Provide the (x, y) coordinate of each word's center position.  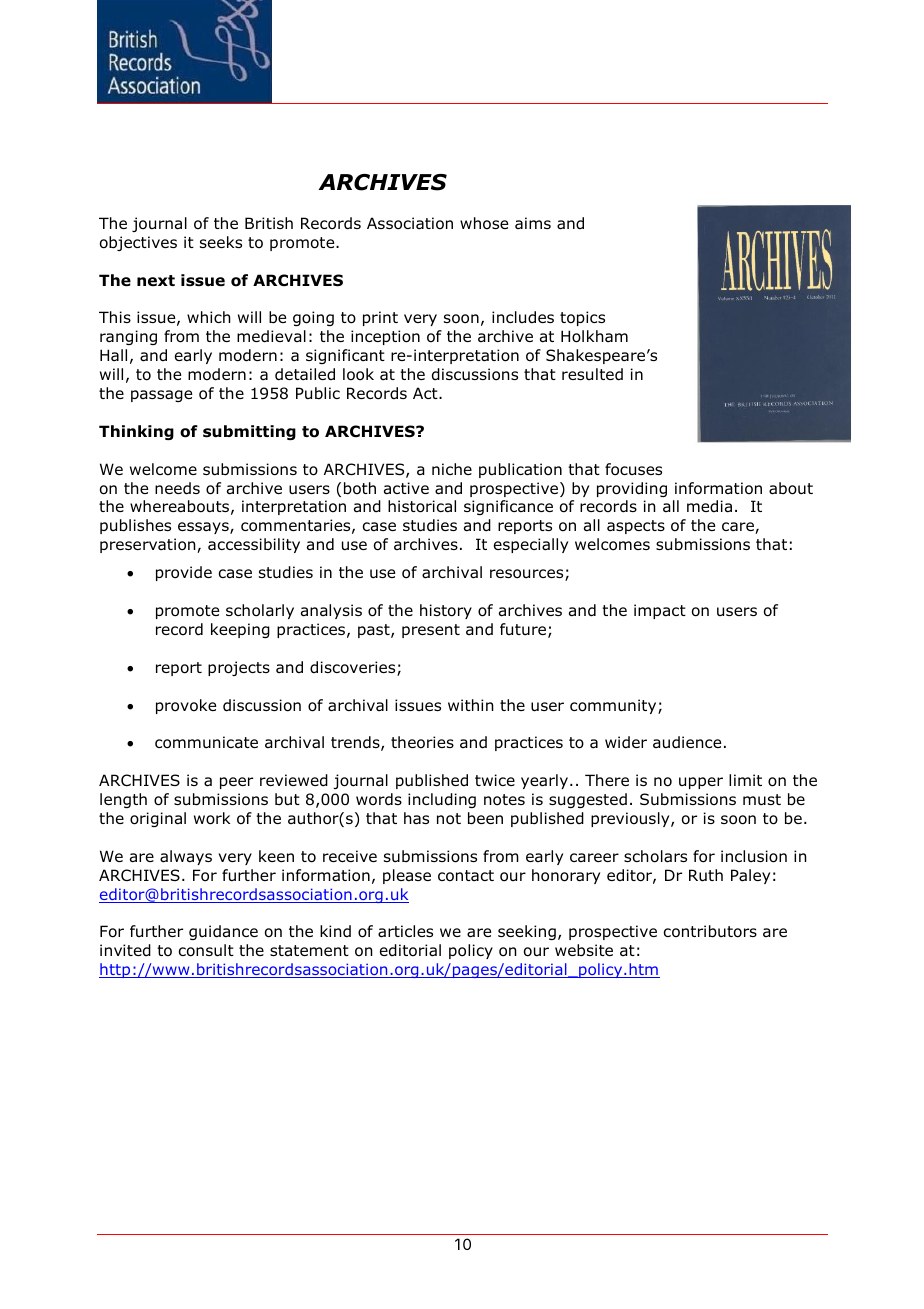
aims (533, 223)
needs (177, 488)
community (614, 706)
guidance (223, 932)
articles (405, 931)
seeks (221, 242)
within (471, 705)
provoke (186, 706)
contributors (710, 931)
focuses (633, 469)
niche (452, 469)
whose (484, 223)
